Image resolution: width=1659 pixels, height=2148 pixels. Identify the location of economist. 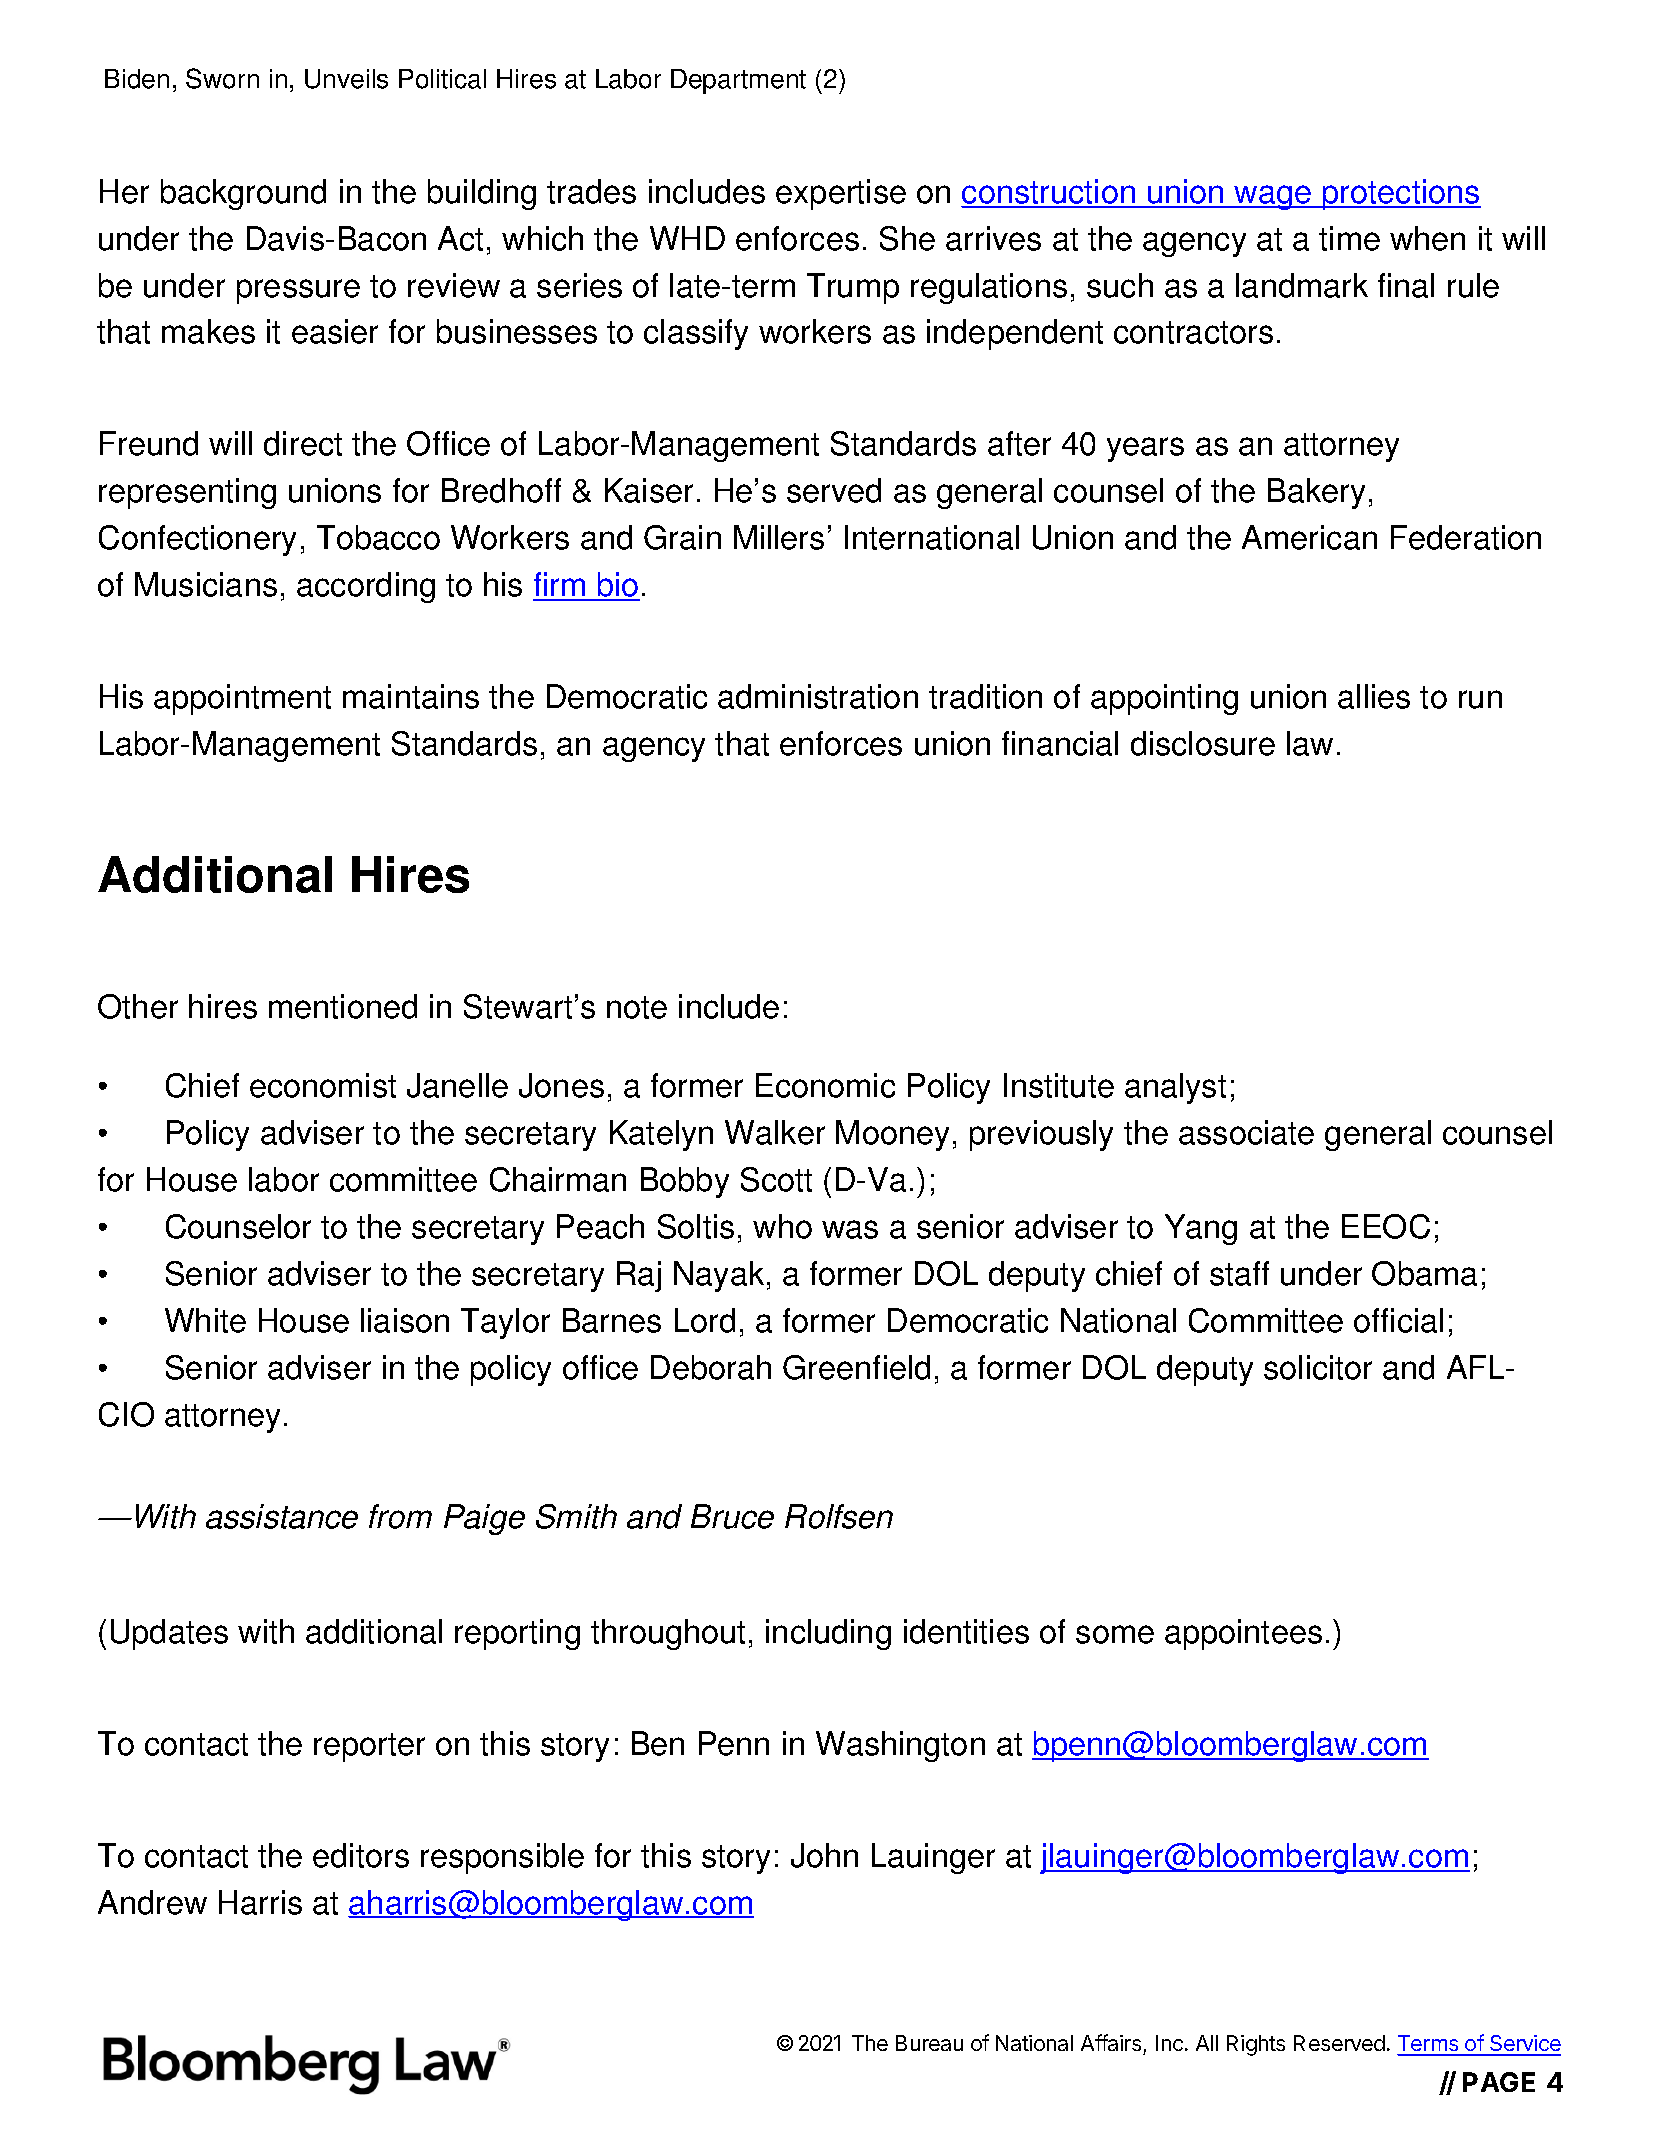
(323, 1085).
